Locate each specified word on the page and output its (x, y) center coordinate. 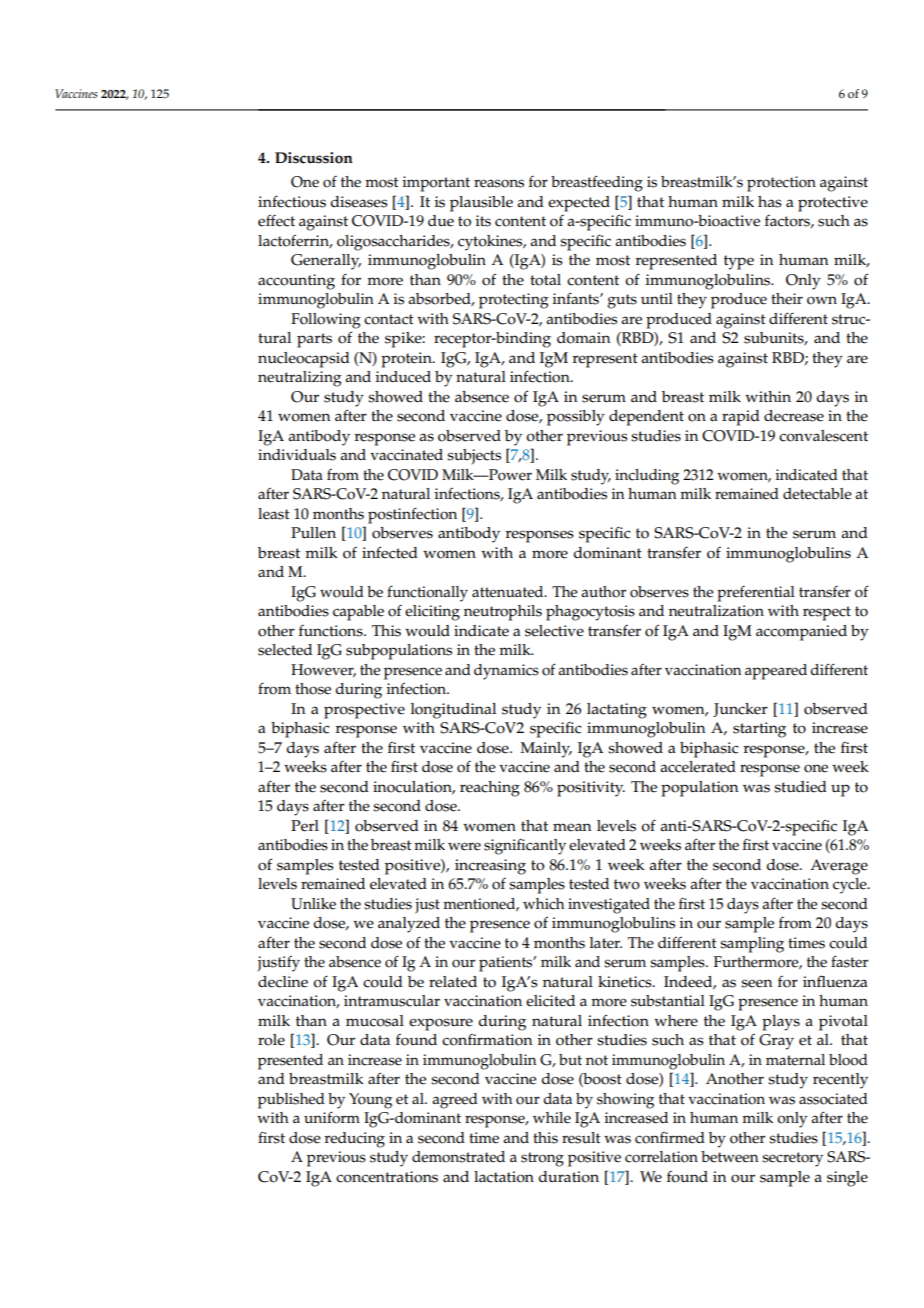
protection (781, 184)
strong (542, 1159)
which (543, 904)
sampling (752, 945)
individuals (297, 455)
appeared (776, 672)
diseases (359, 202)
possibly (576, 418)
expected (579, 204)
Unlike (313, 904)
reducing (355, 1140)
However (323, 670)
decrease (794, 416)
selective (554, 631)
